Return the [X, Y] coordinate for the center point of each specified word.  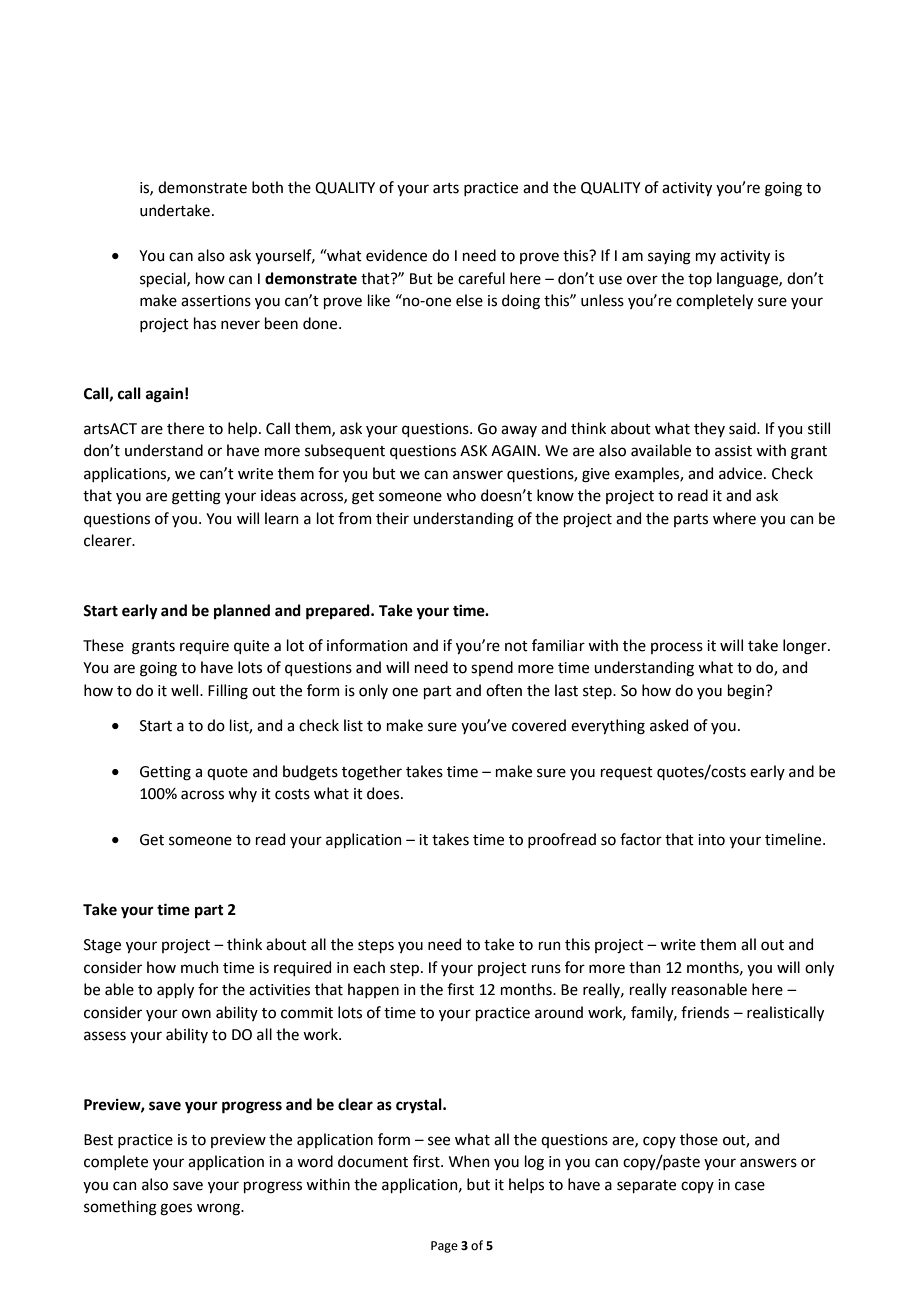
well [186, 690]
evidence [396, 255]
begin [746, 692]
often [504, 690]
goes [176, 1209]
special [164, 279]
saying [669, 257]
